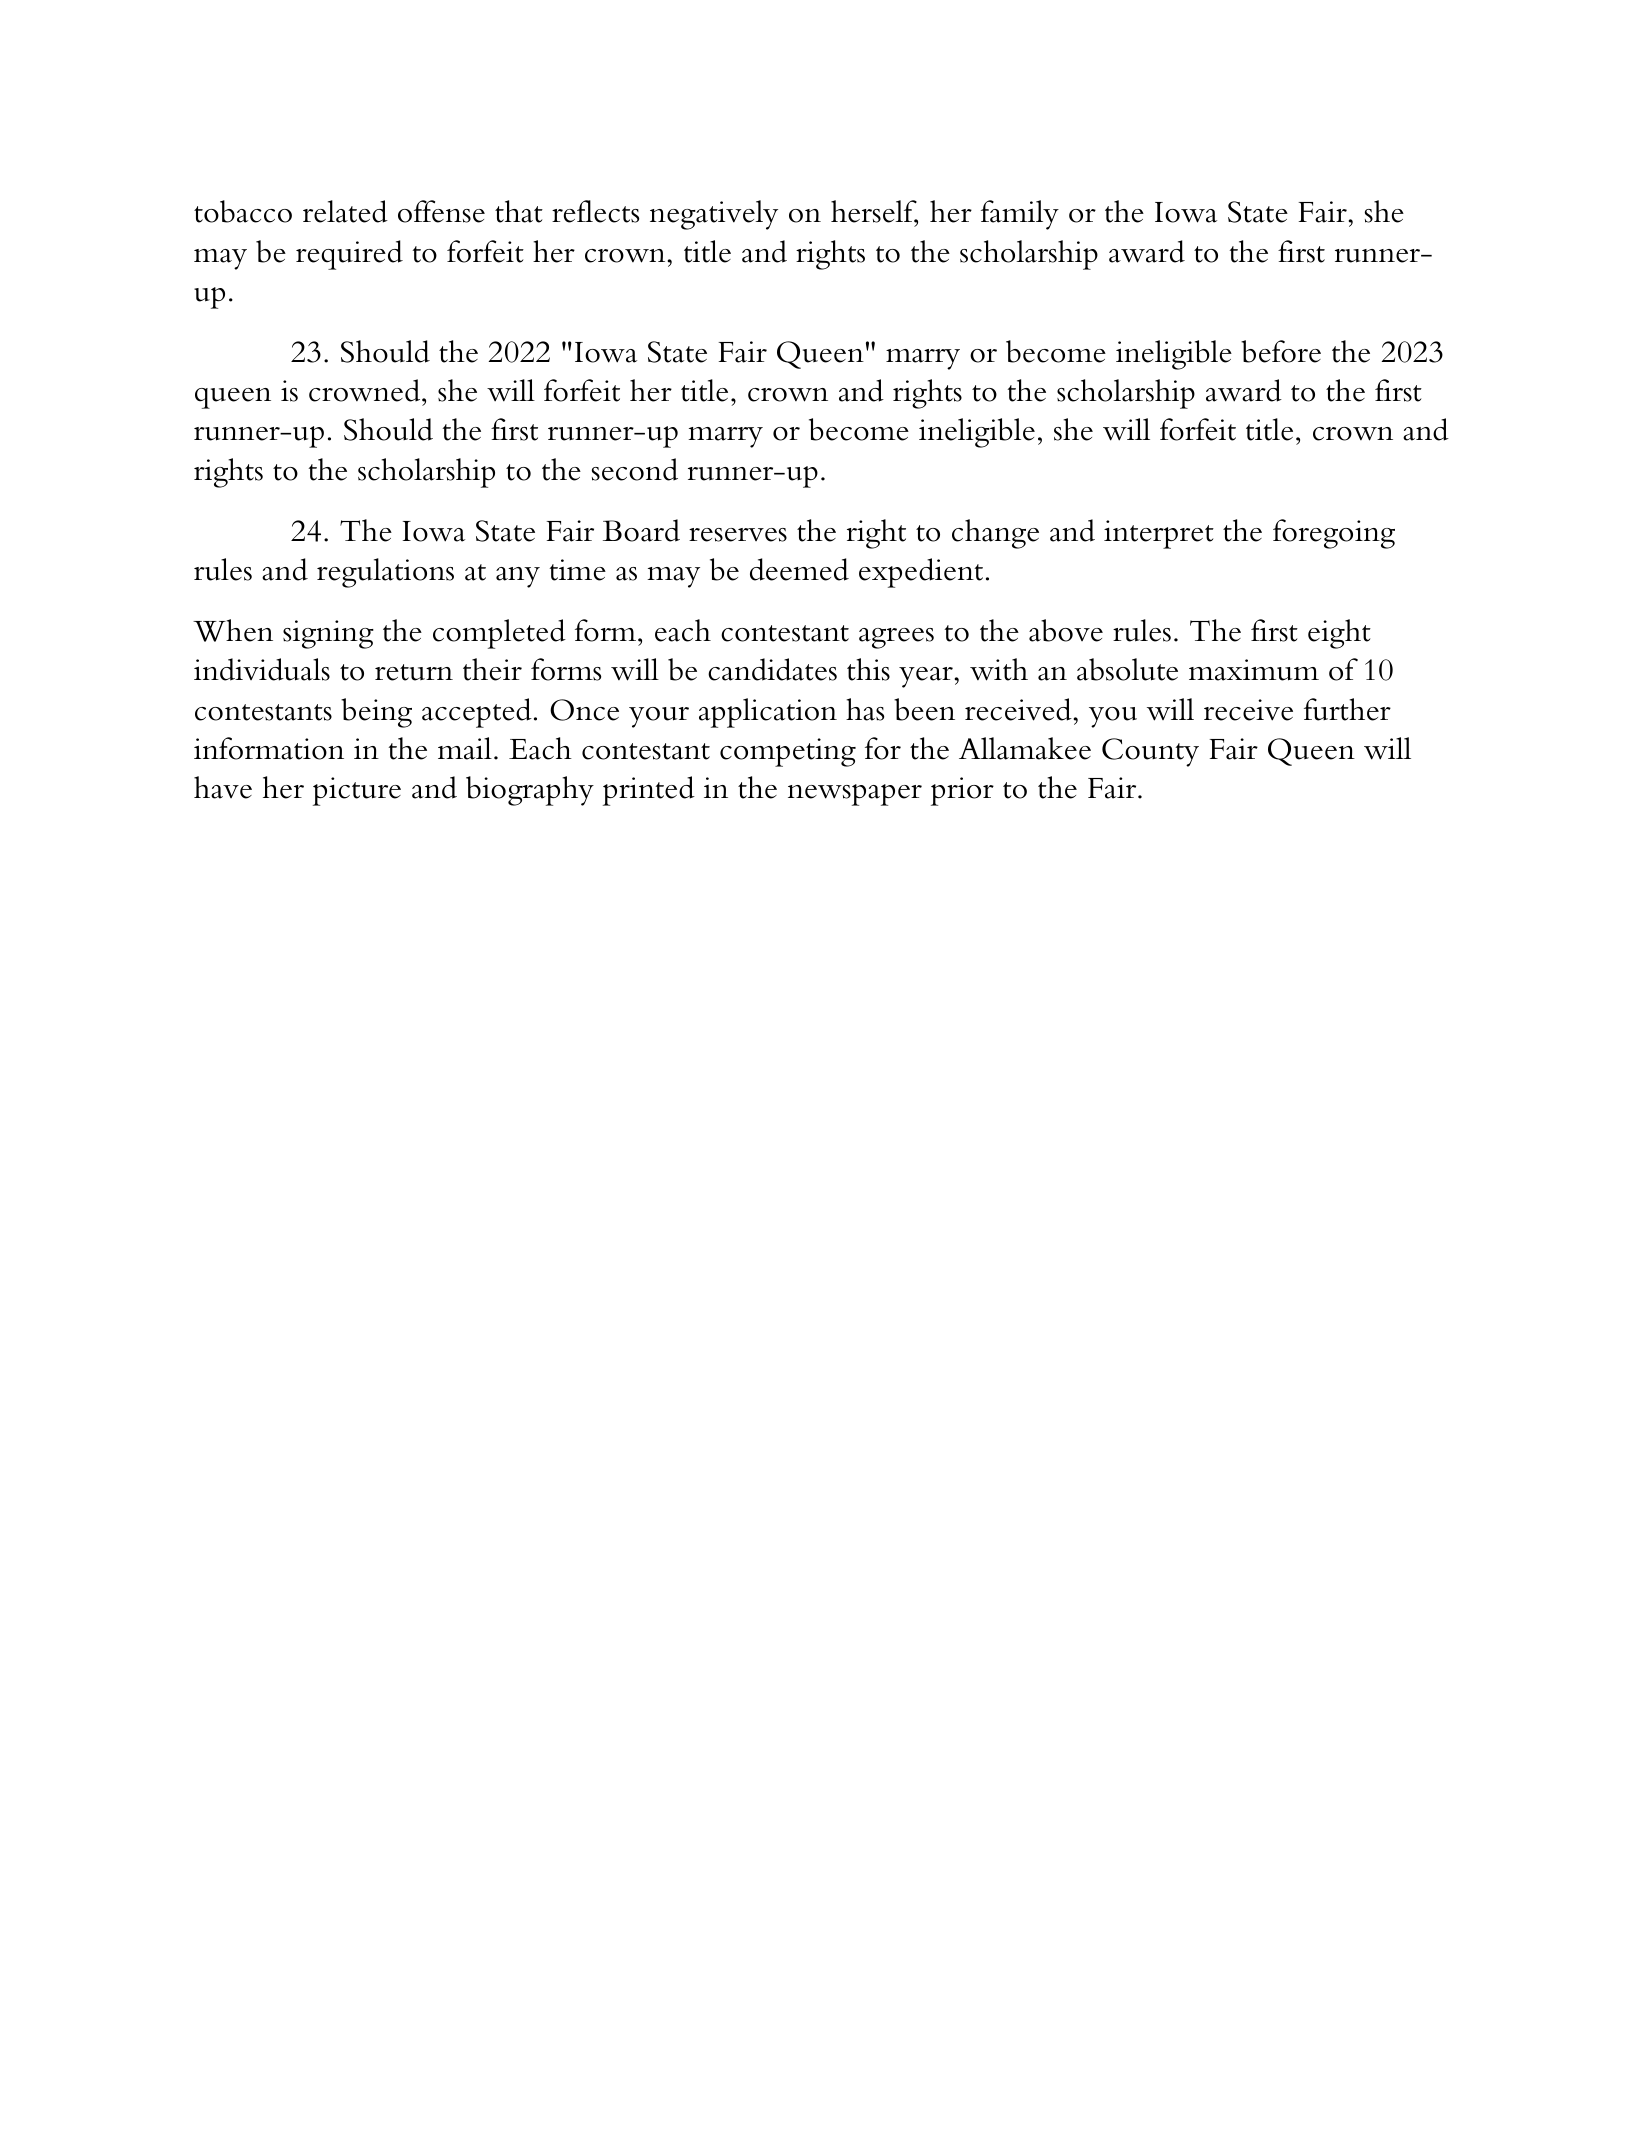  I want to click on family, so click(1020, 215).
